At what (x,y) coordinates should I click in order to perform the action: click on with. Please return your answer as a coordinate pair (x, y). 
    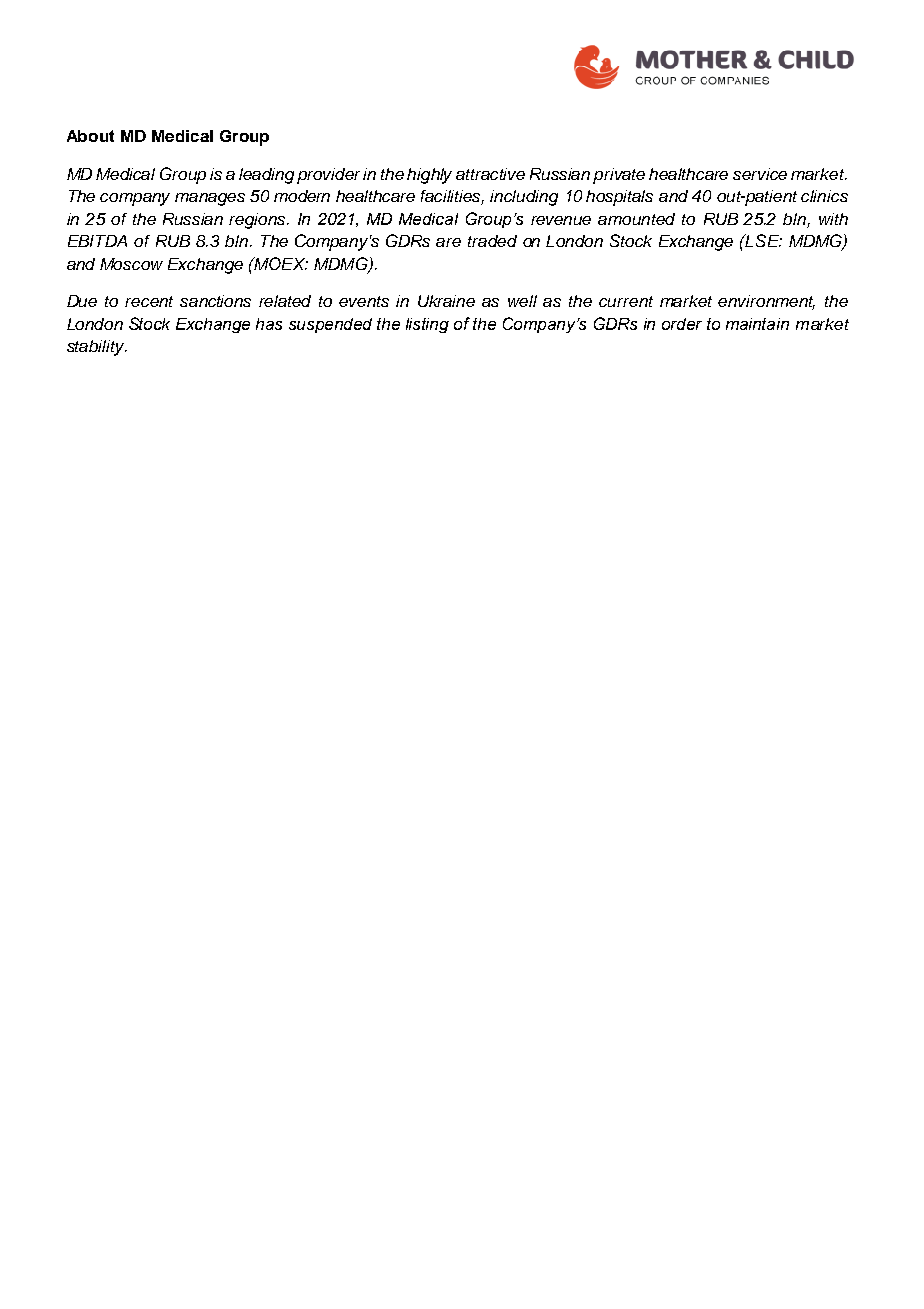
    Looking at the image, I should click on (833, 219).
